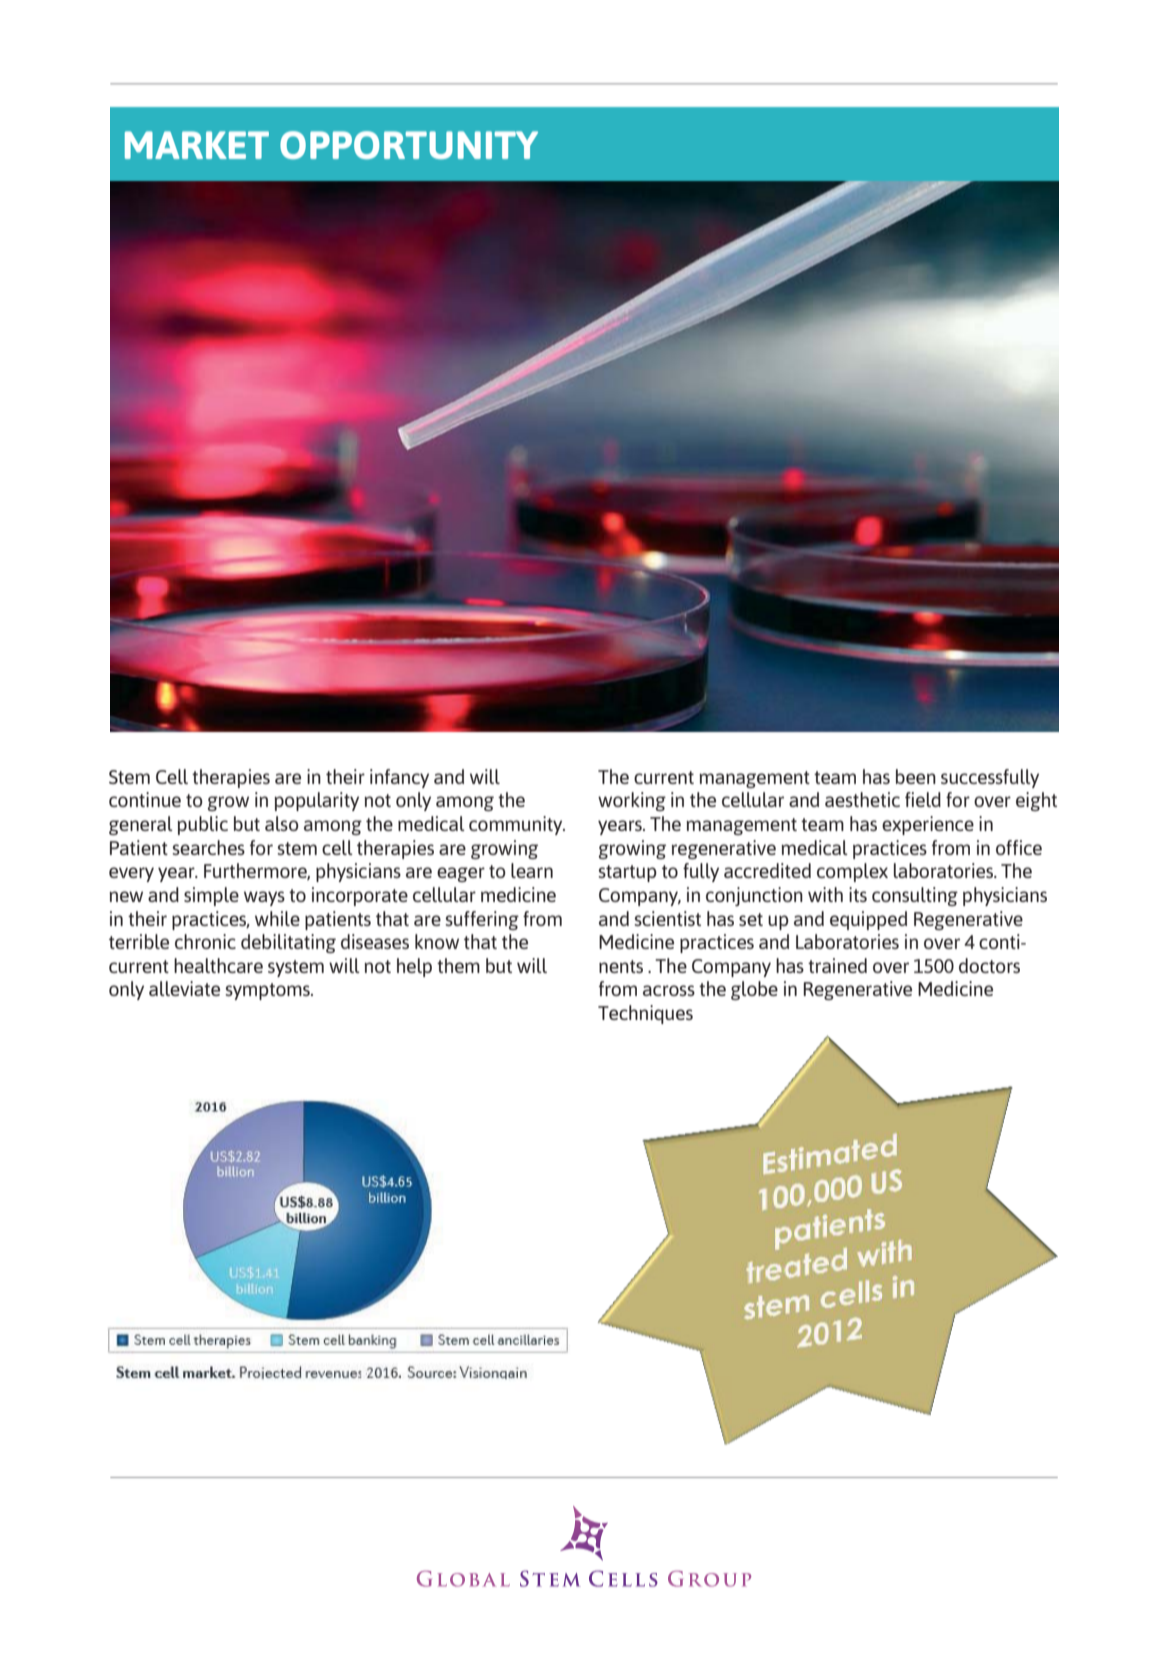 The width and height of the screenshot is (1172, 1658). What do you see at coordinates (409, 145) in the screenshot?
I see `OPPORTUNITY` at bounding box center [409, 145].
